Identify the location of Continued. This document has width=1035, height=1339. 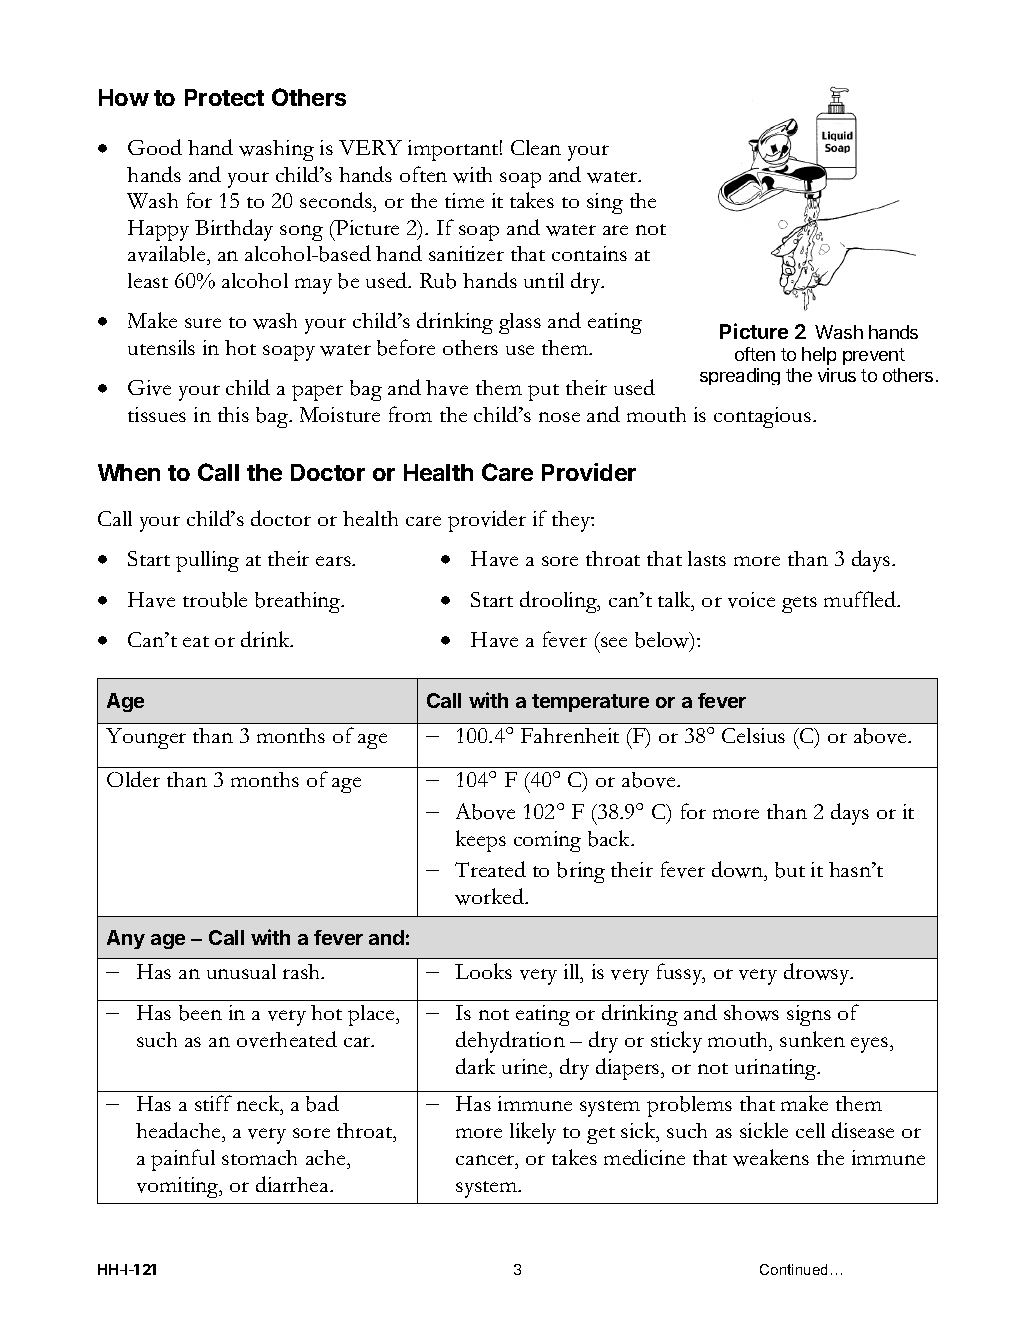
(793, 1269).
